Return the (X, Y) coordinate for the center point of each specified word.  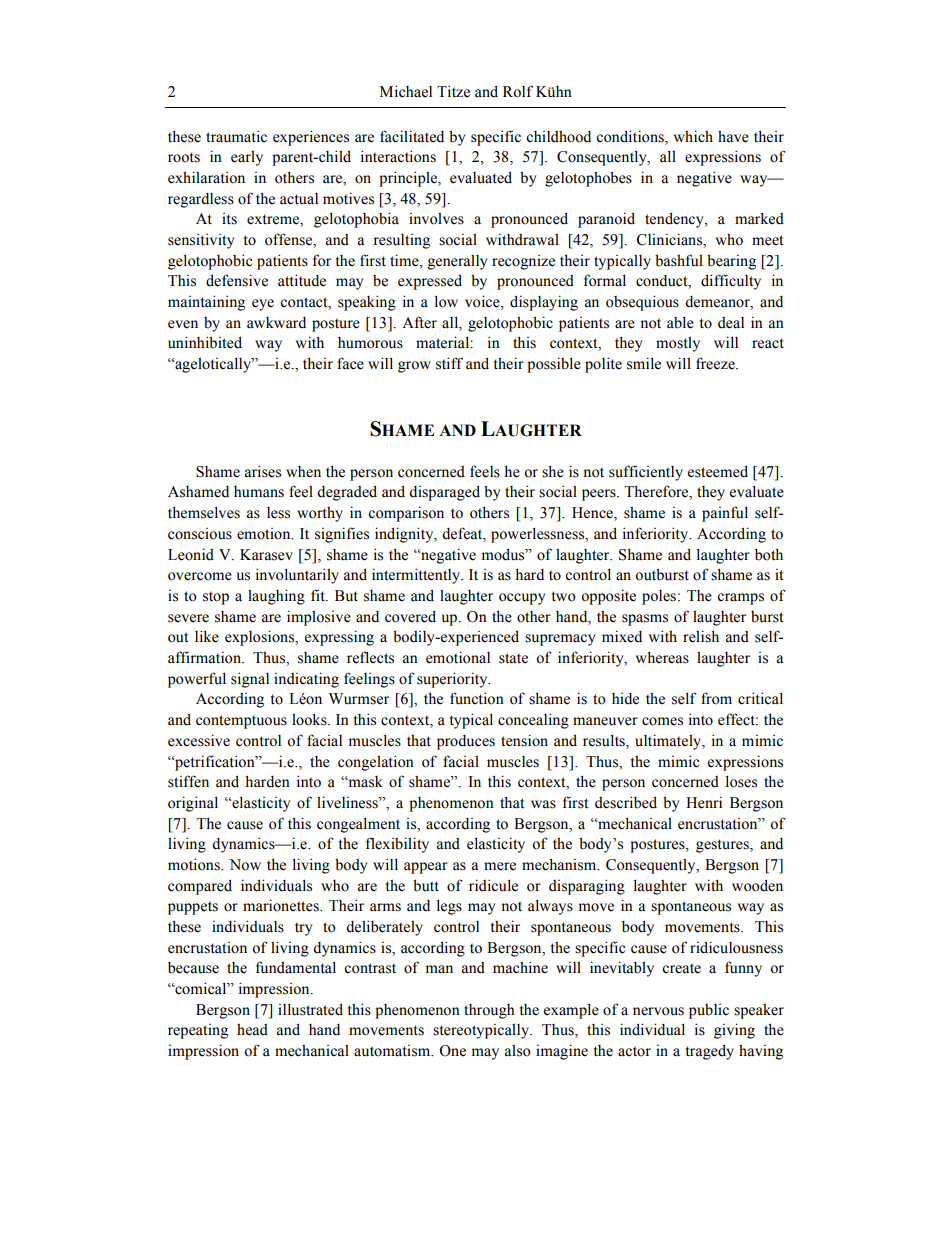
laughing (276, 597)
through (489, 1011)
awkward (276, 322)
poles (659, 597)
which (693, 136)
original (193, 804)
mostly (678, 344)
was (543, 804)
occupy (522, 599)
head (252, 1030)
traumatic (236, 136)
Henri (704, 802)
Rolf (518, 91)
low (446, 301)
